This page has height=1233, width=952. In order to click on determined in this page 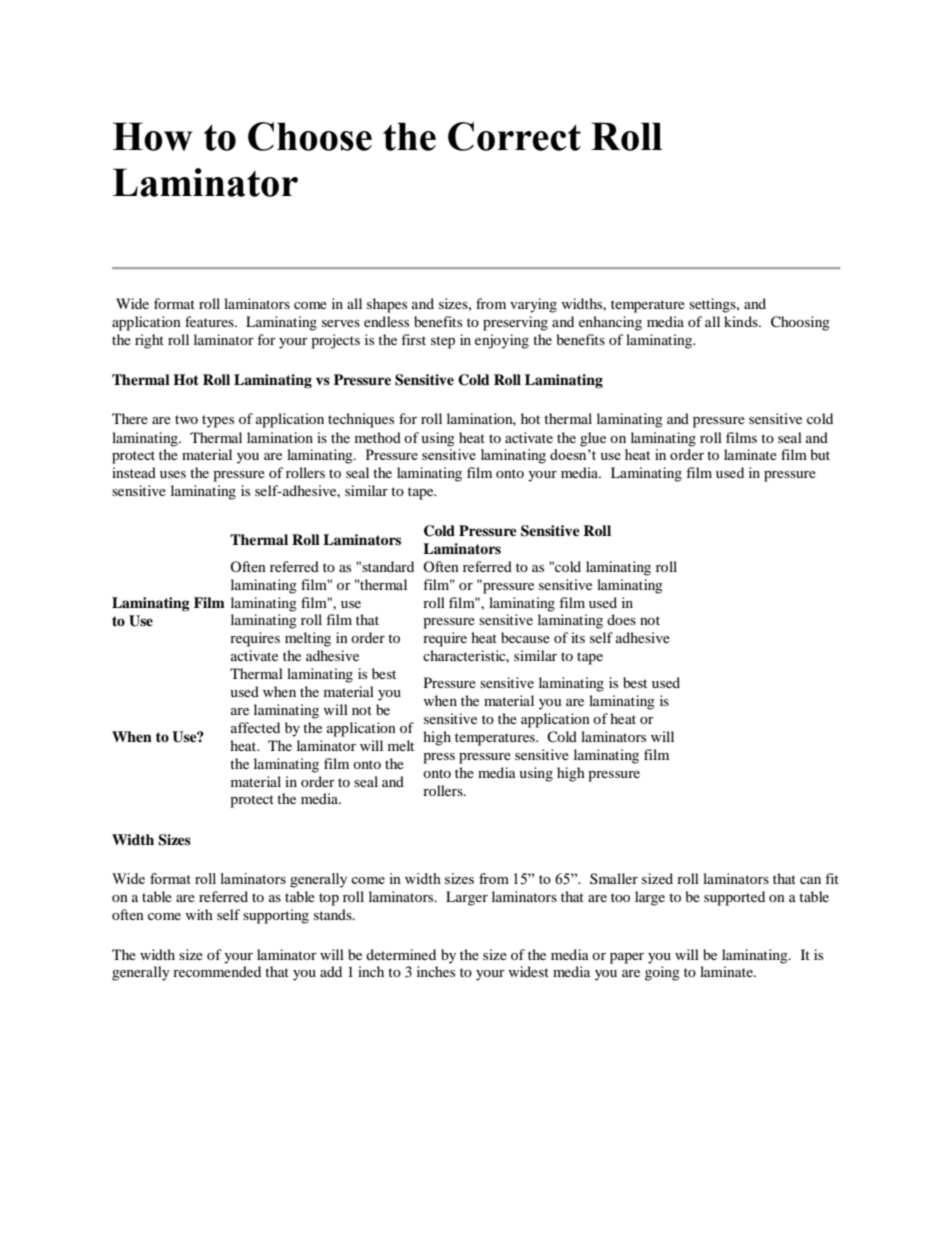, I will do `click(401, 954)`.
